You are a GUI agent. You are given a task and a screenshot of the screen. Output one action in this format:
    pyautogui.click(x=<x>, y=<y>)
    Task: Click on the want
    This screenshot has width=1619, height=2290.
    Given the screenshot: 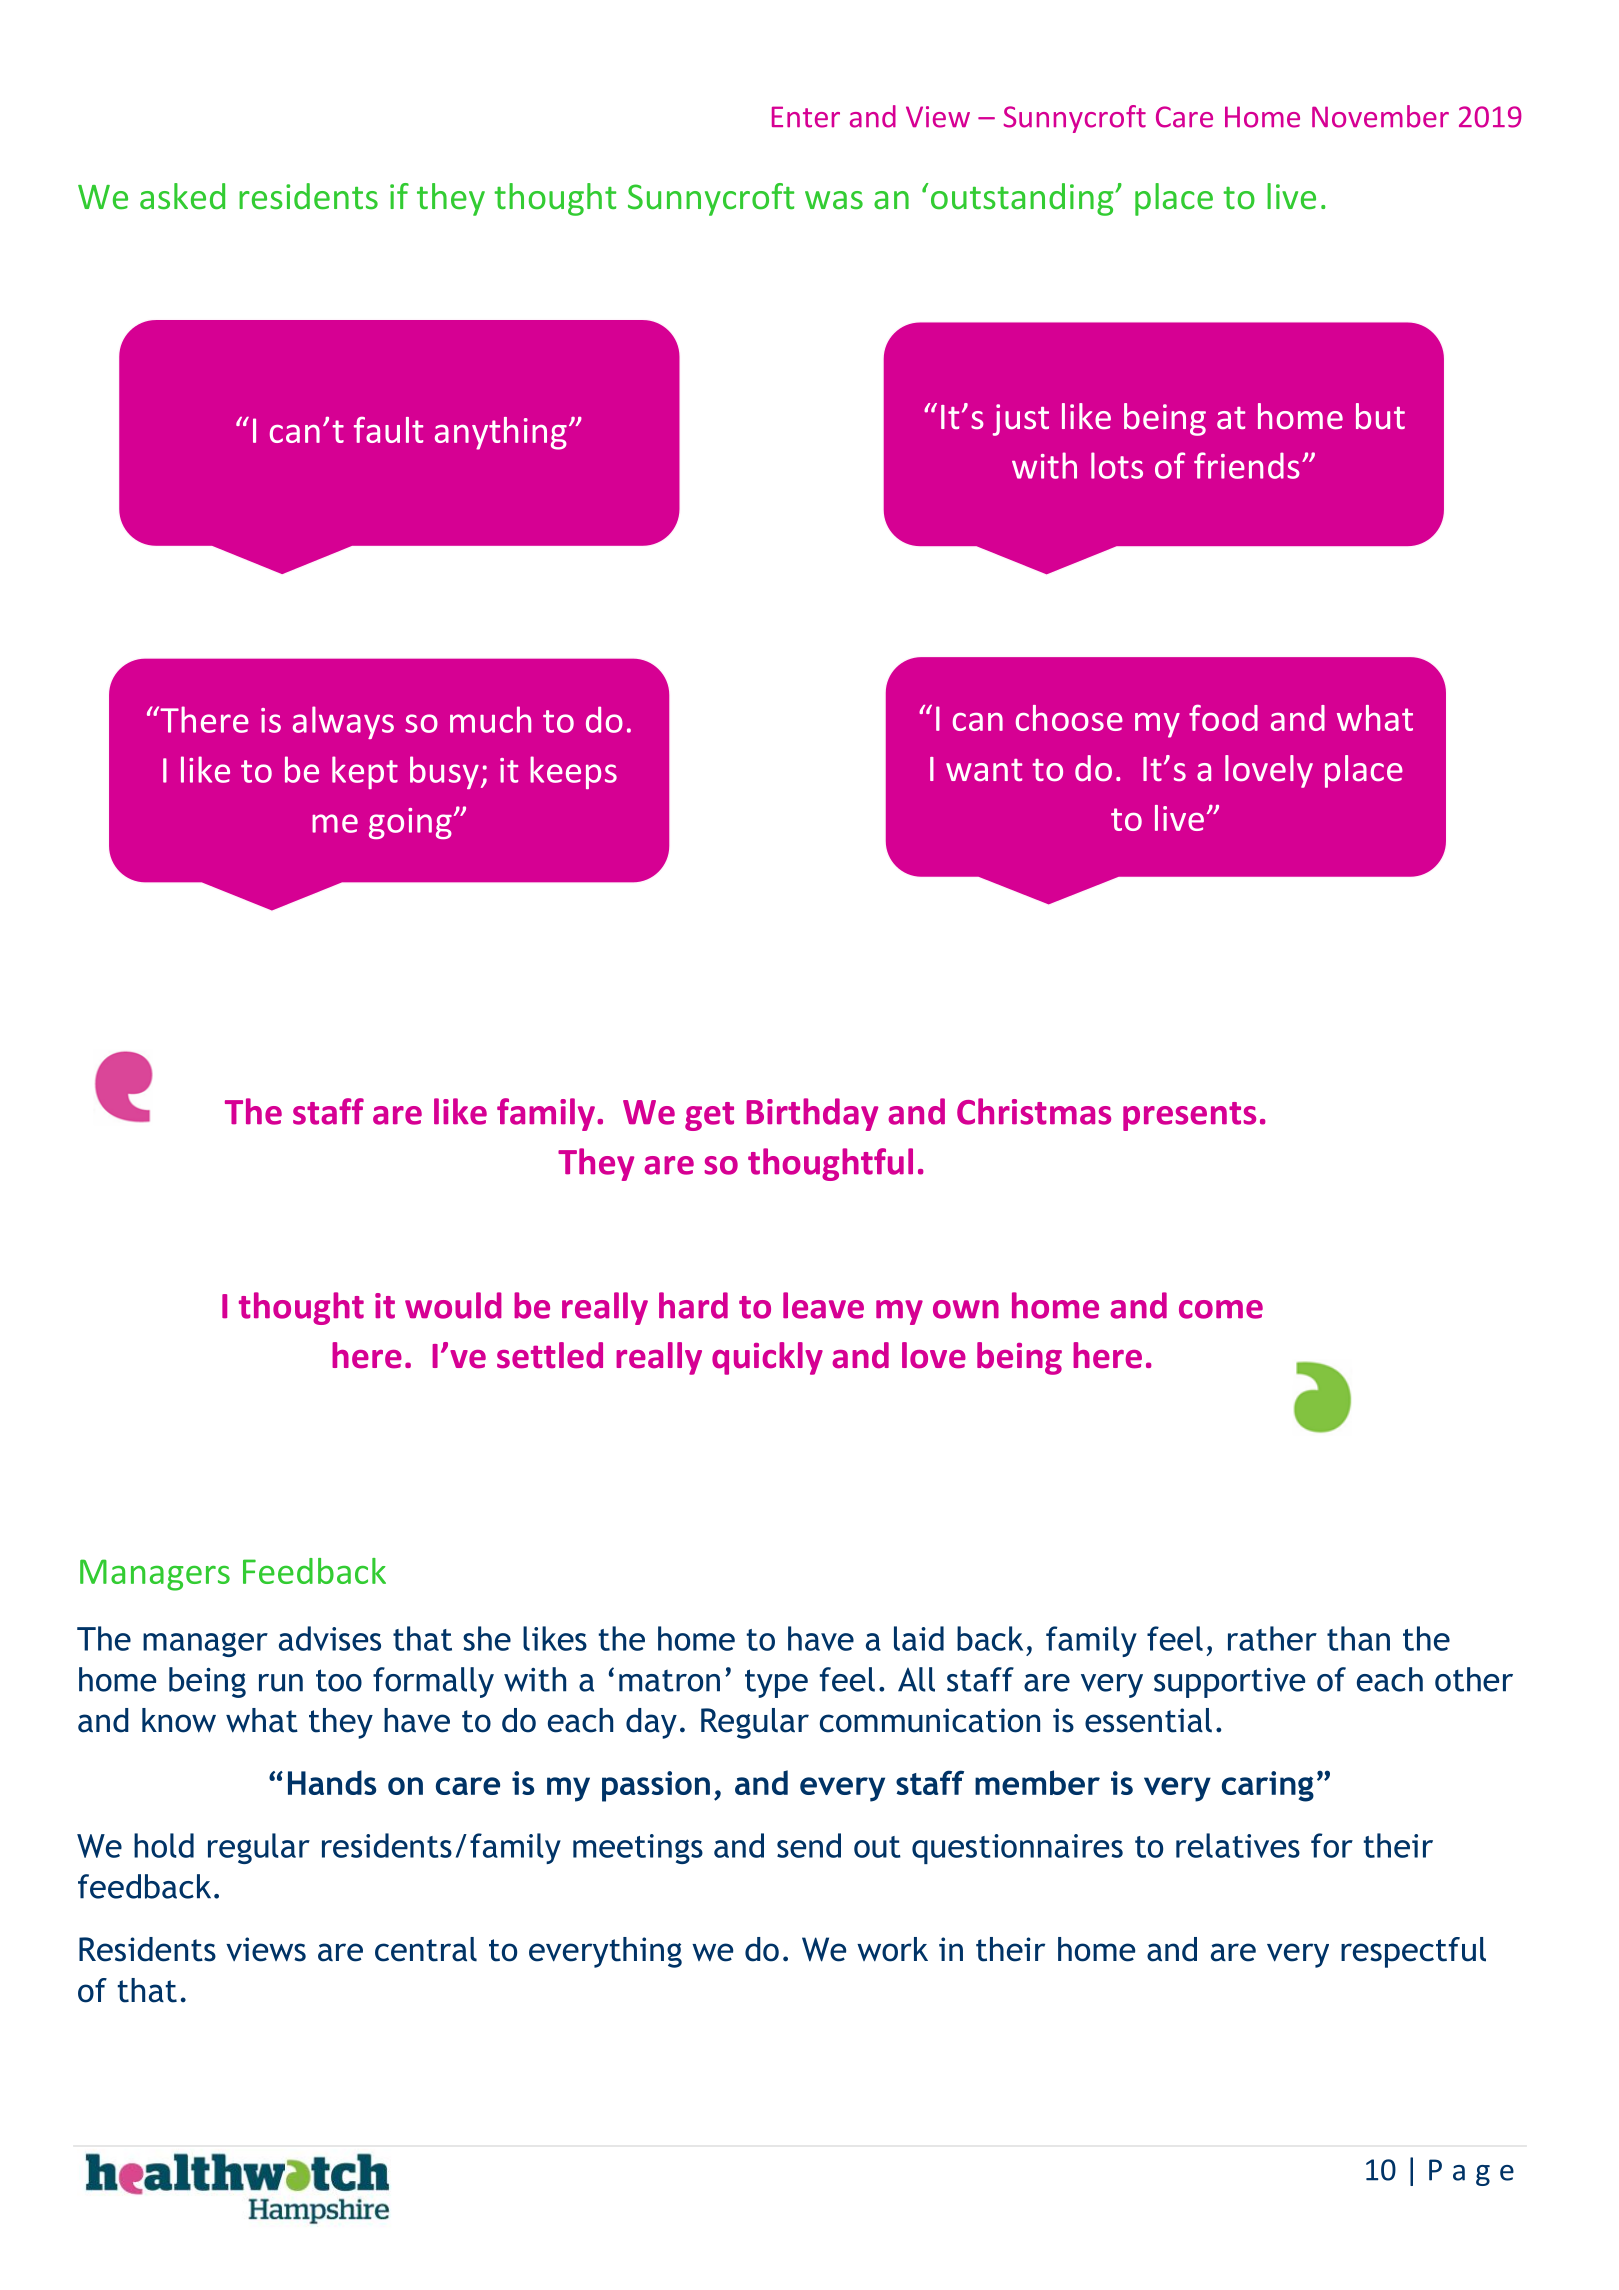 What is the action you would take?
    pyautogui.click(x=984, y=770)
